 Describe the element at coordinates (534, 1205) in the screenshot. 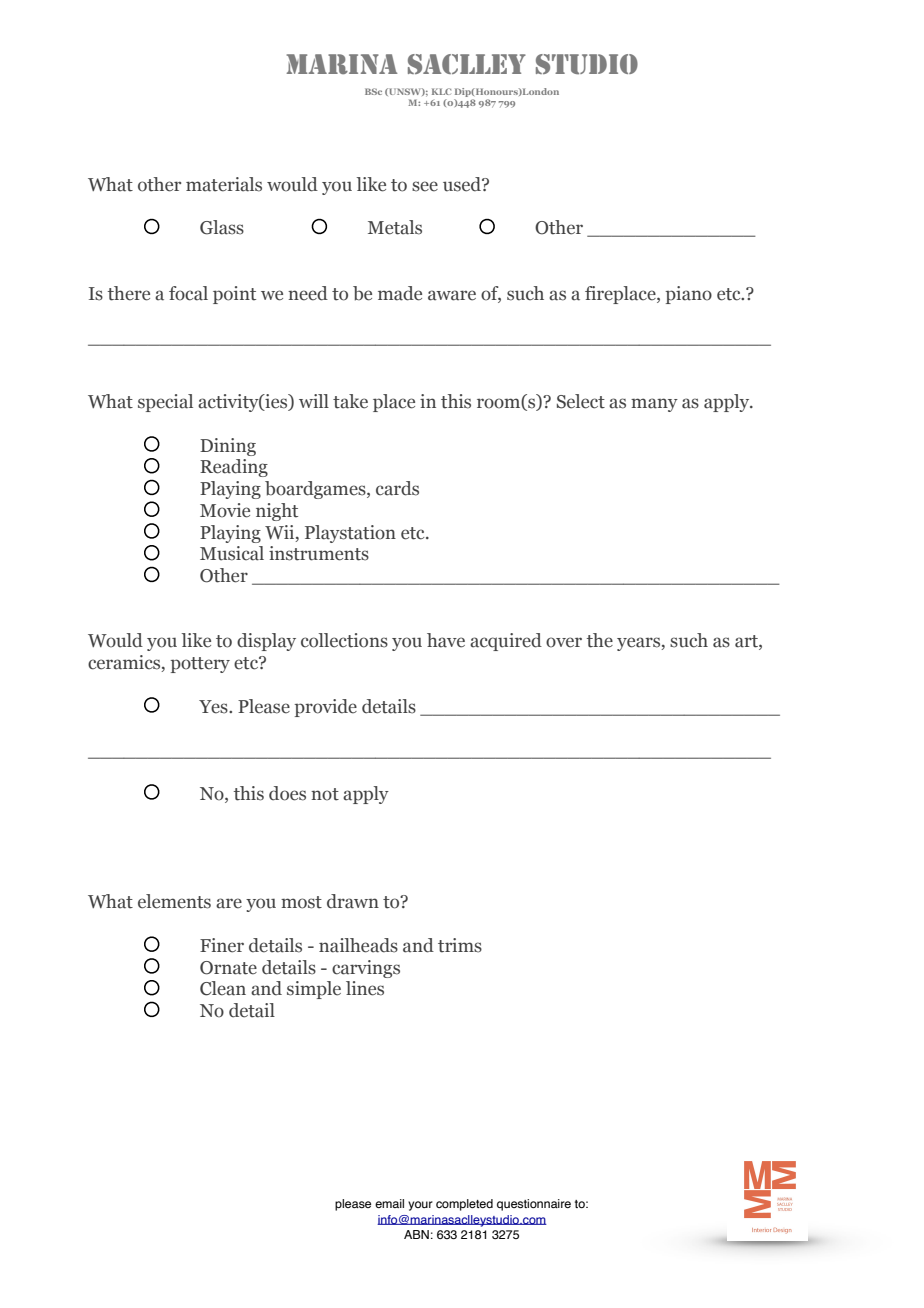

I see `questionnaire` at that location.
